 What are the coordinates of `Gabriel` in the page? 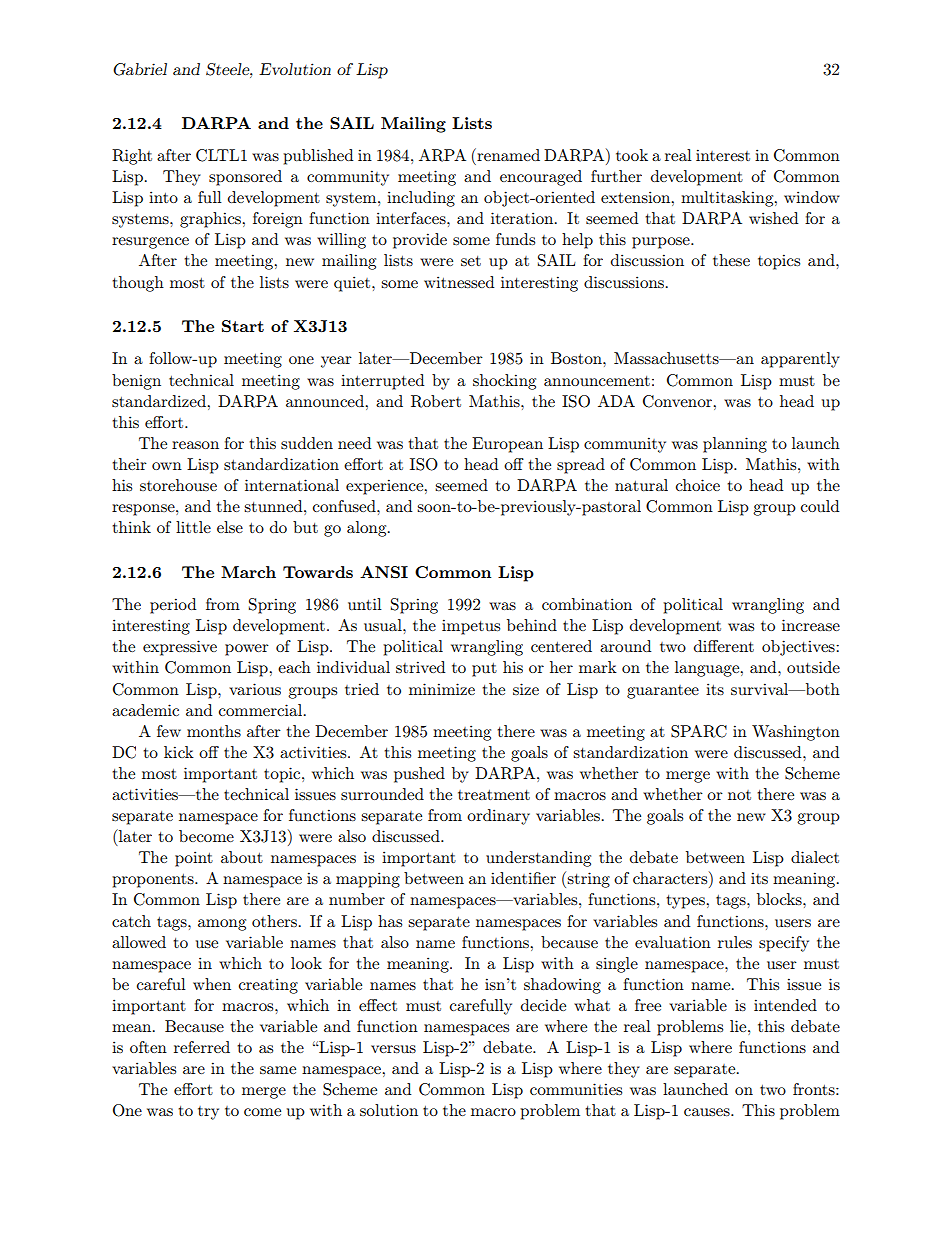 It's located at (140, 69).
